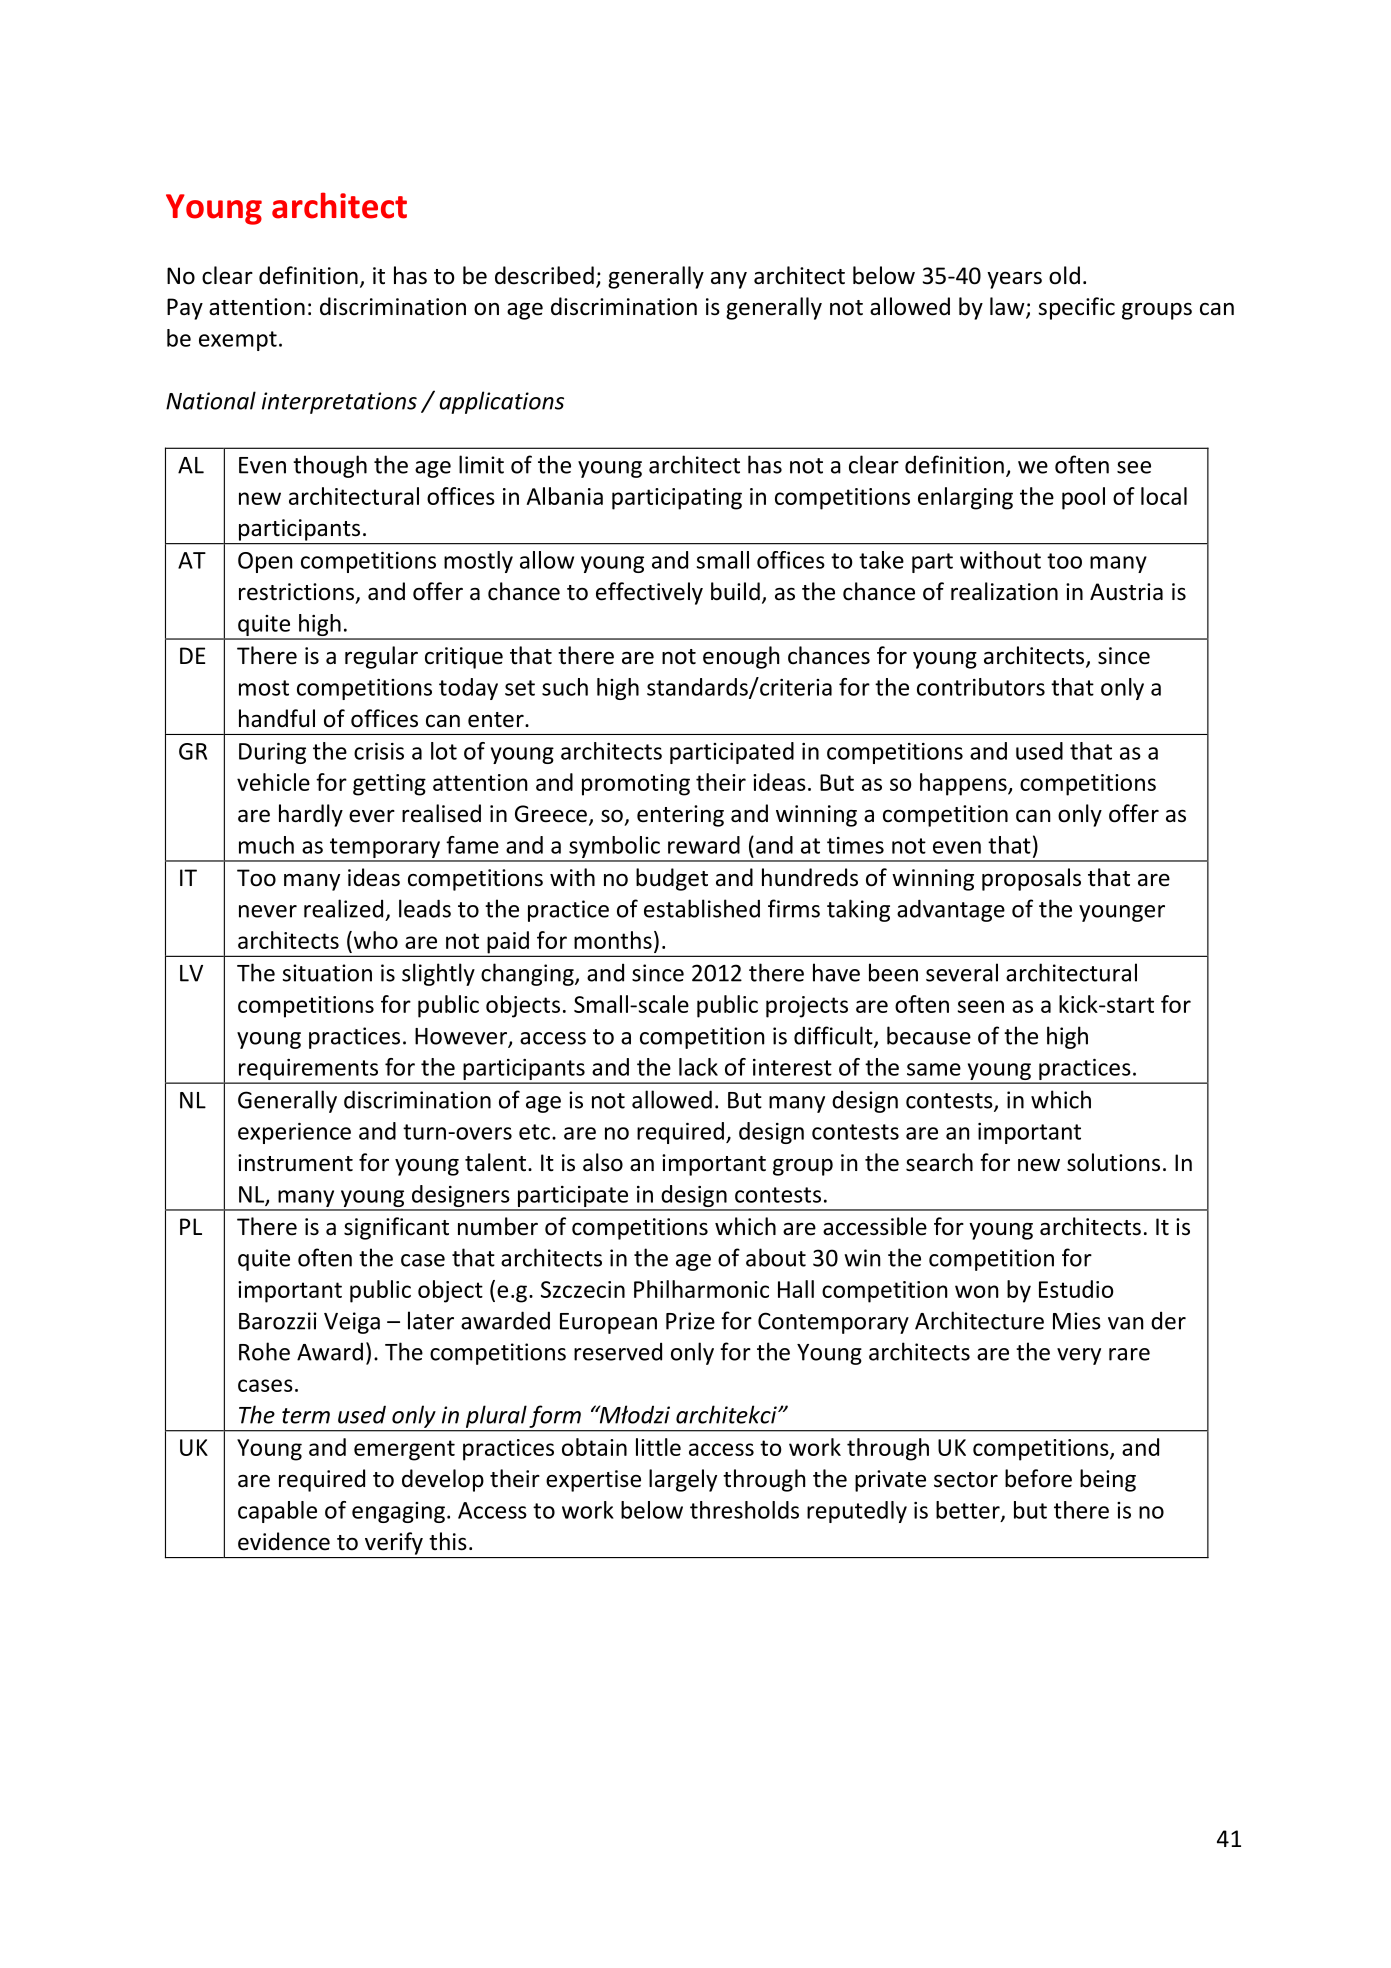  I want to click on instrument, so click(295, 1163).
